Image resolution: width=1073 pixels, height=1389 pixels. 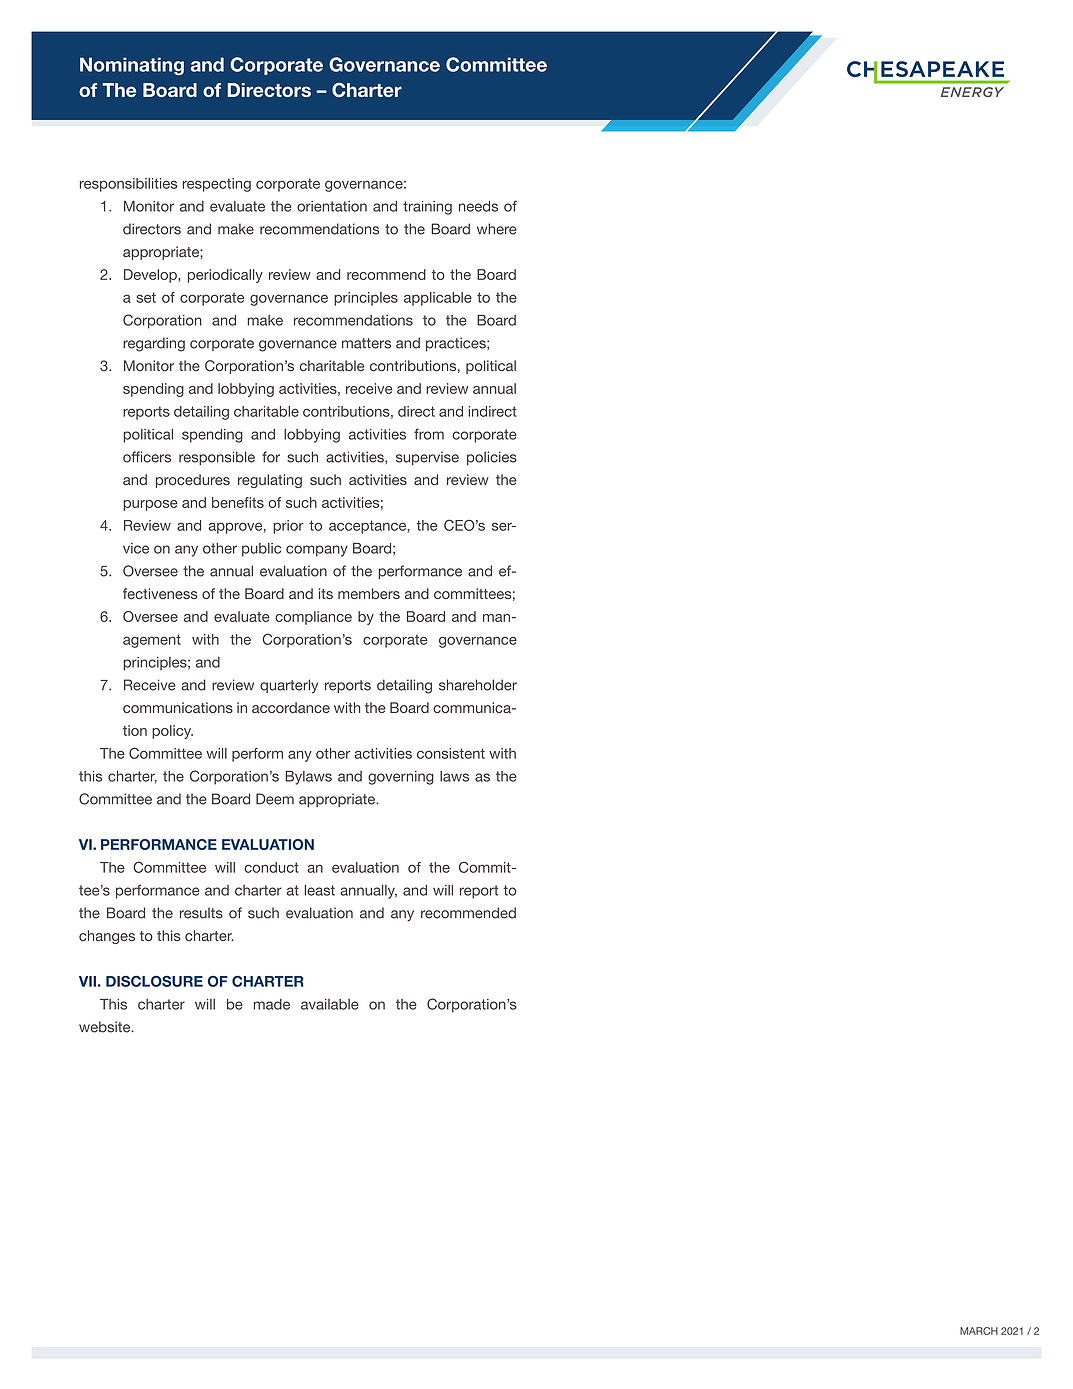 I want to click on needs, so click(x=478, y=206).
